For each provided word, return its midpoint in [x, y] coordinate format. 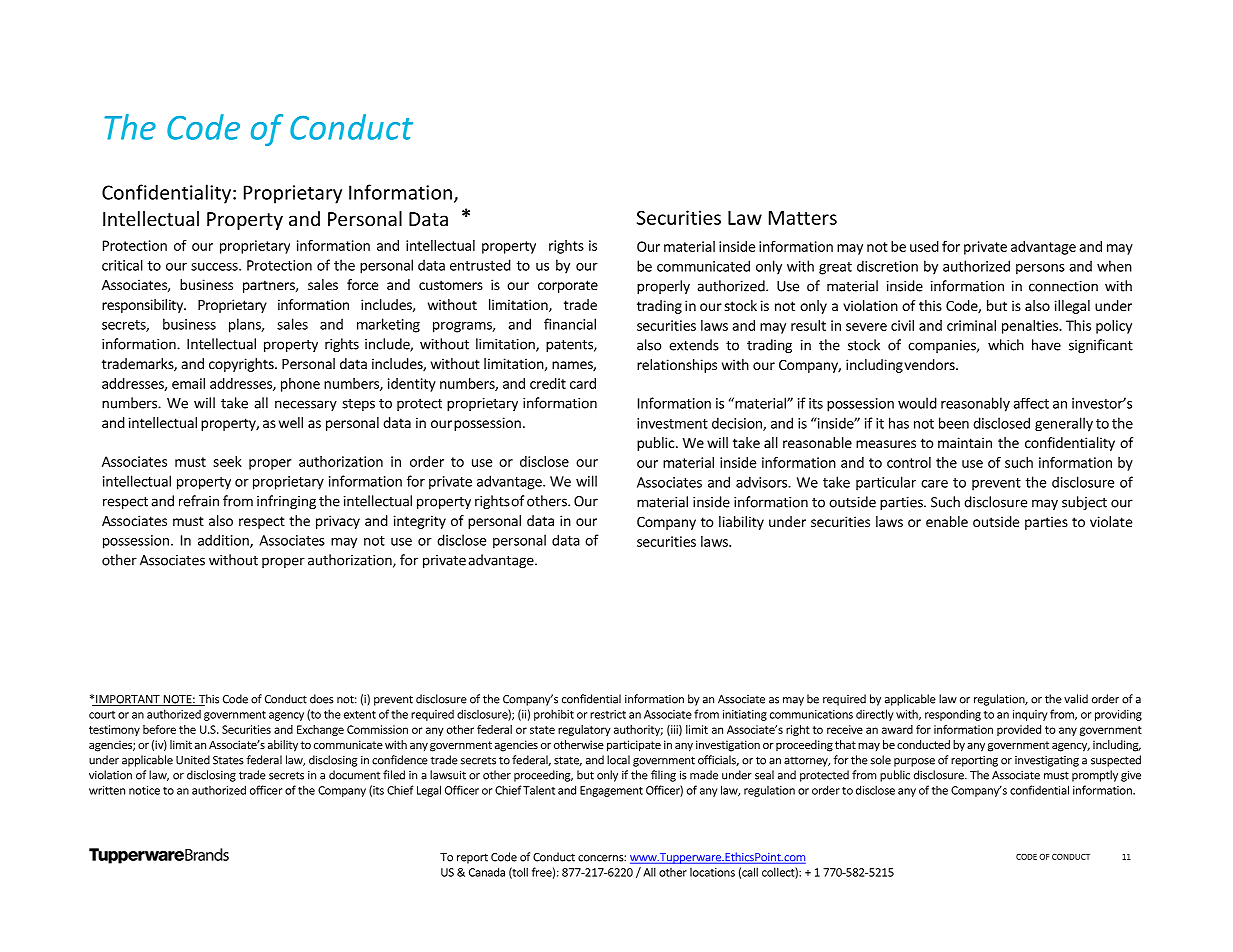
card [583, 383]
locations [712, 872]
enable [947, 521]
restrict [608, 714]
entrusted [480, 265]
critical [122, 265]
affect [1031, 403]
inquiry [1030, 715]
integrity [420, 522]
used [924, 246]
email [188, 383]
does [322, 699]
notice [144, 790]
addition [224, 541]
